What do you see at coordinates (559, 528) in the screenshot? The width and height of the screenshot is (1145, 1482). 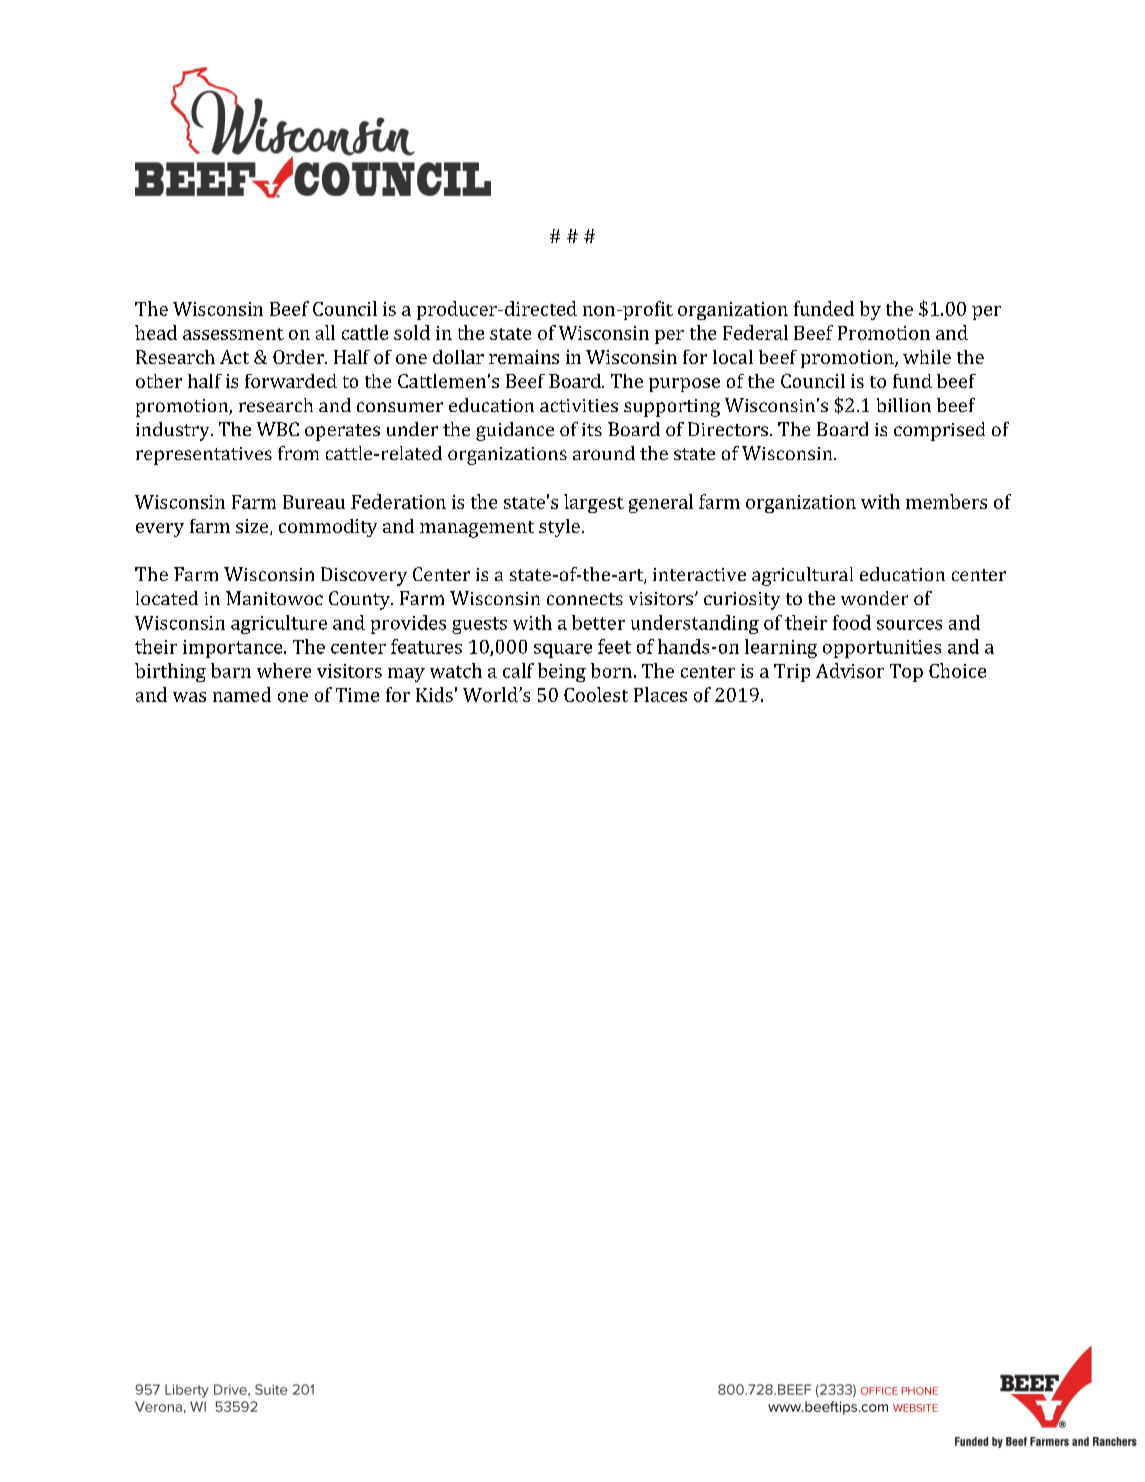 I see `style` at bounding box center [559, 528].
